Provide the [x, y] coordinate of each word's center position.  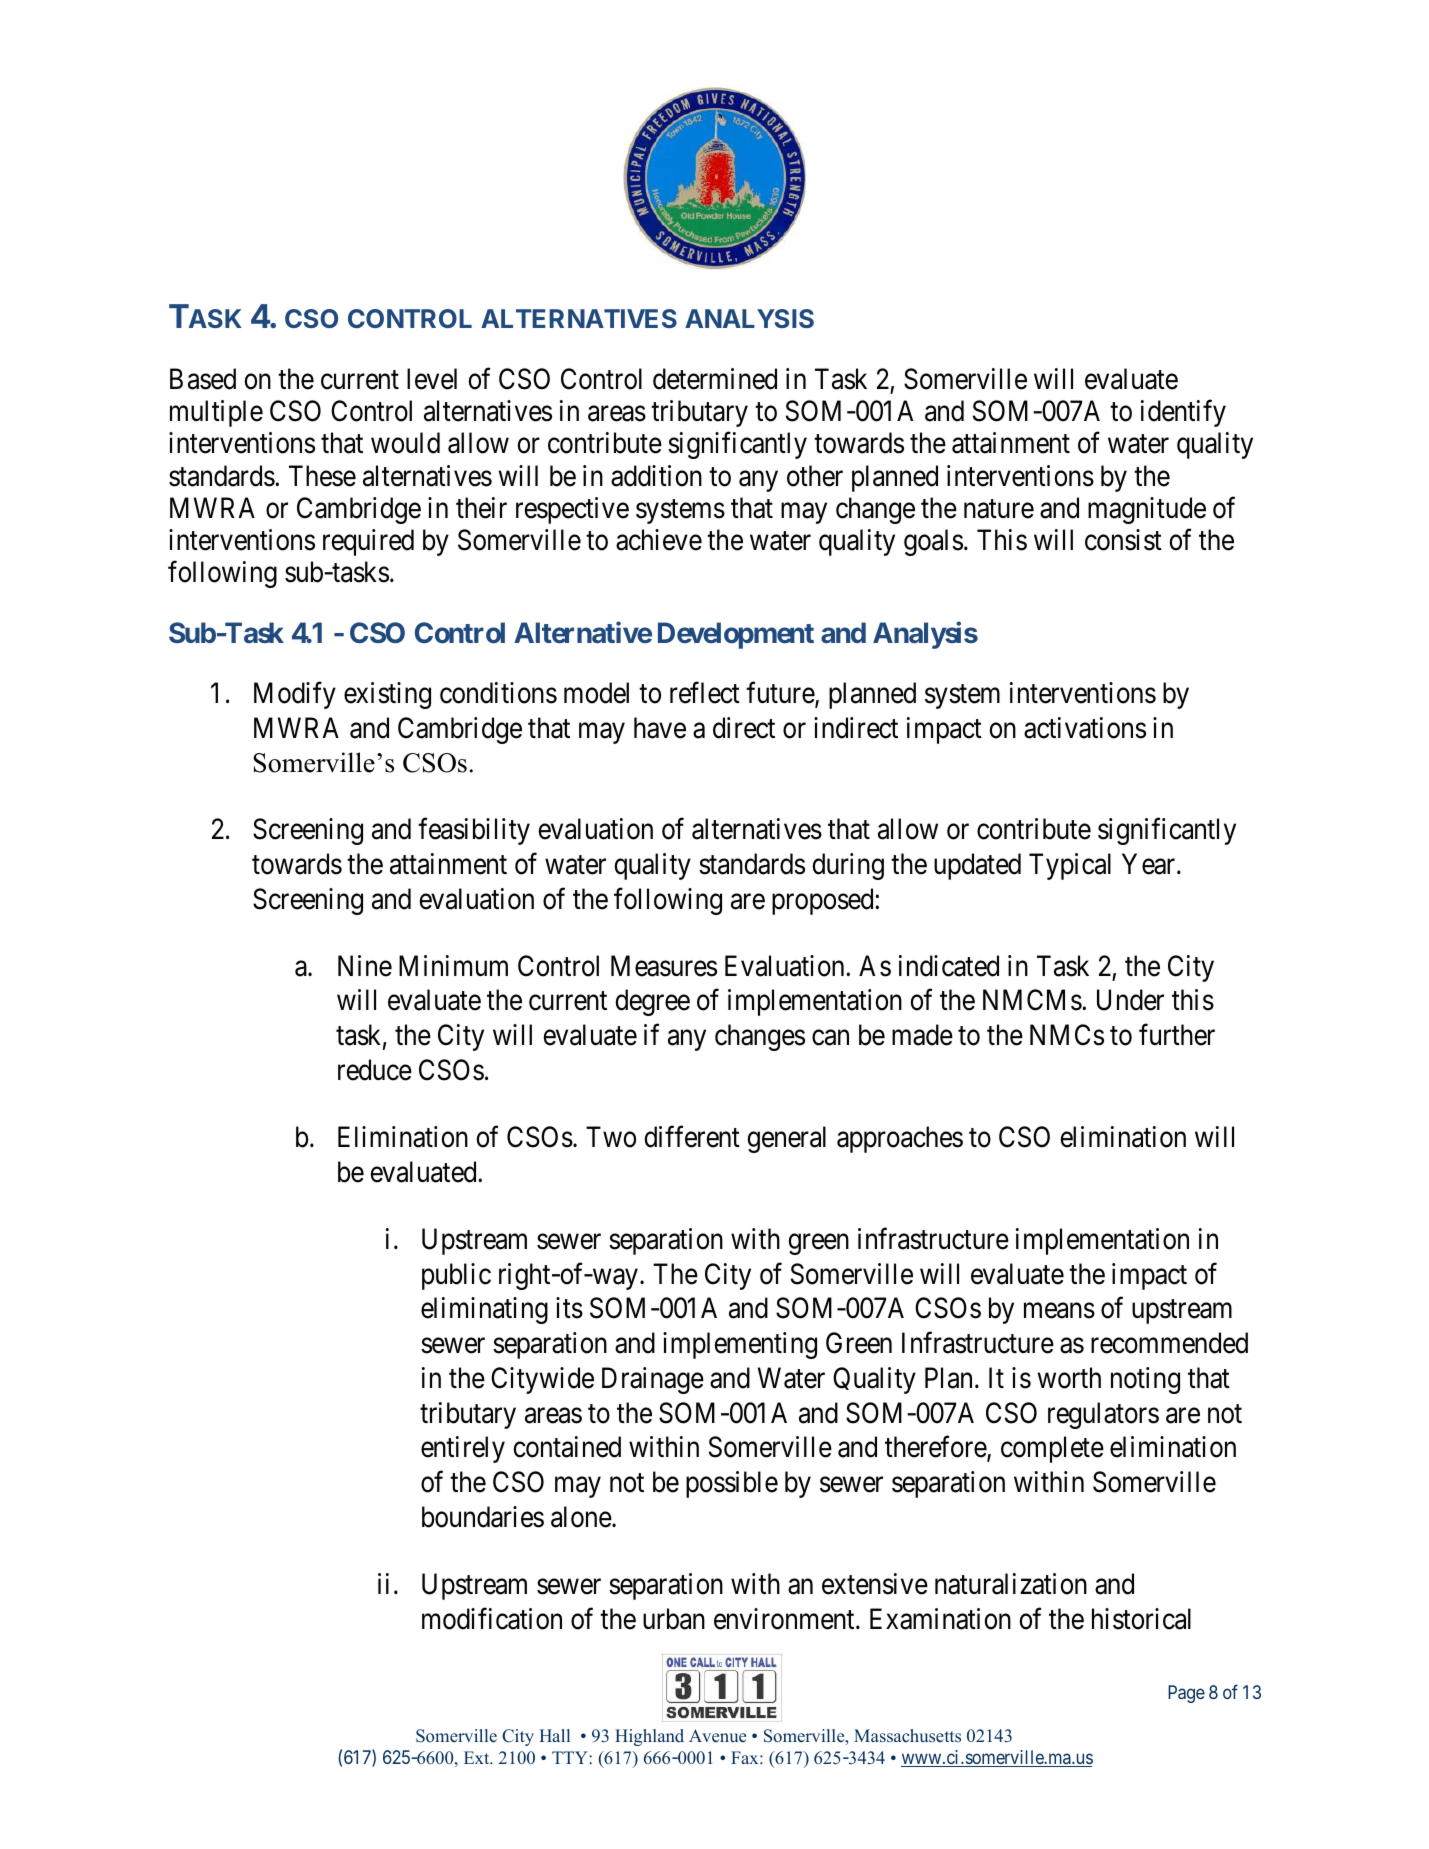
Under [1130, 1000]
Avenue [717, 1735]
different [692, 1137]
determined [715, 379]
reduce [375, 1070]
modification [492, 1619]
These [322, 476]
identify [1183, 413]
